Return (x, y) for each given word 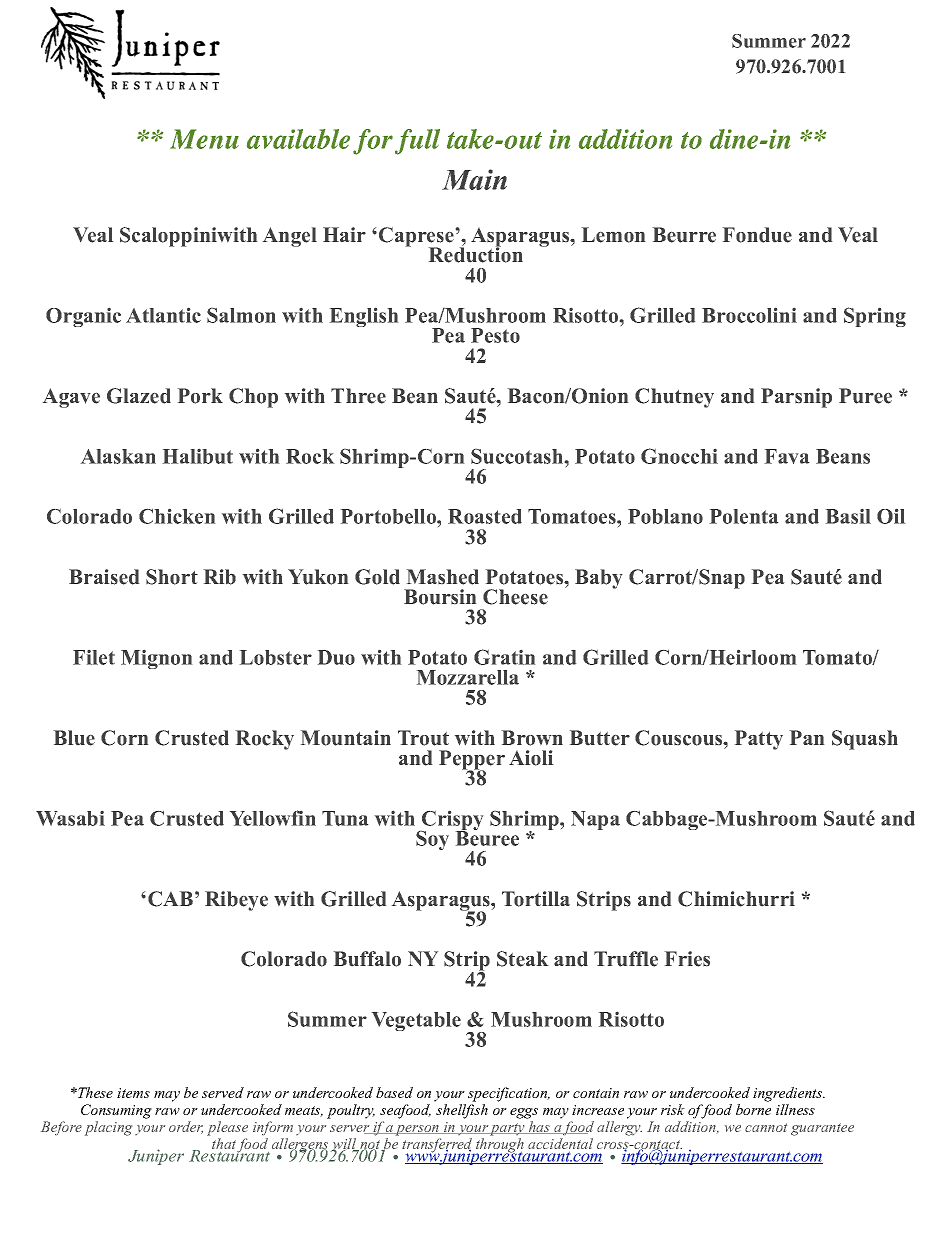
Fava (787, 456)
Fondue (757, 235)
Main (474, 179)
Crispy (451, 822)
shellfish (462, 1111)
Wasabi (70, 818)
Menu (204, 139)
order (186, 1127)
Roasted (485, 516)
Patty (759, 740)
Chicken (177, 516)
